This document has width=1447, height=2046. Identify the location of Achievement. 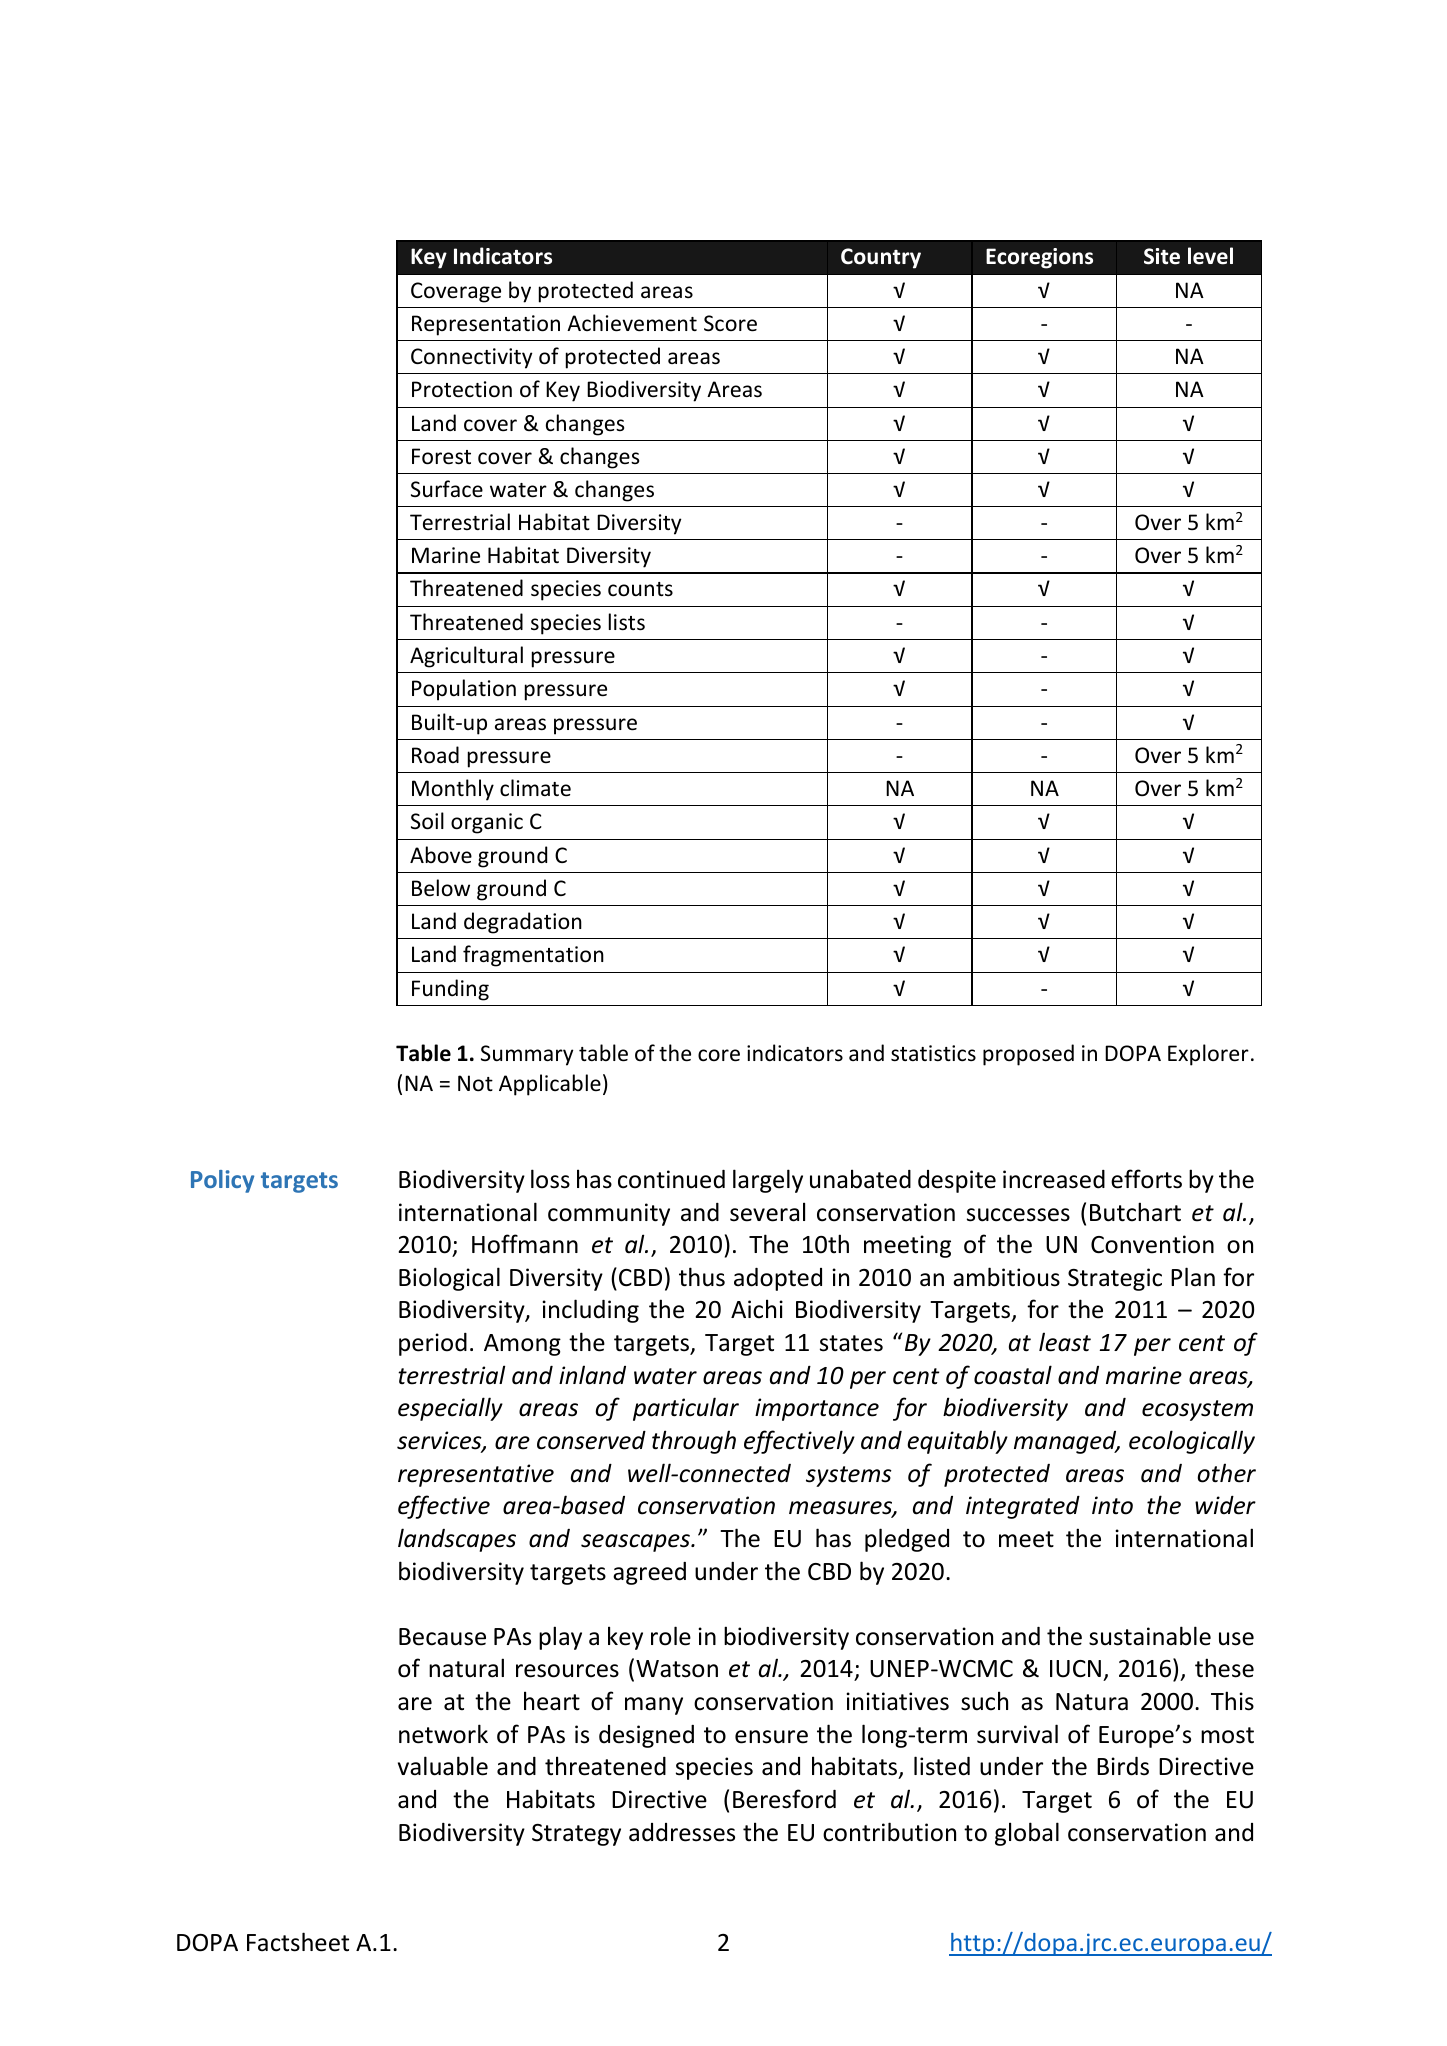
(632, 323).
